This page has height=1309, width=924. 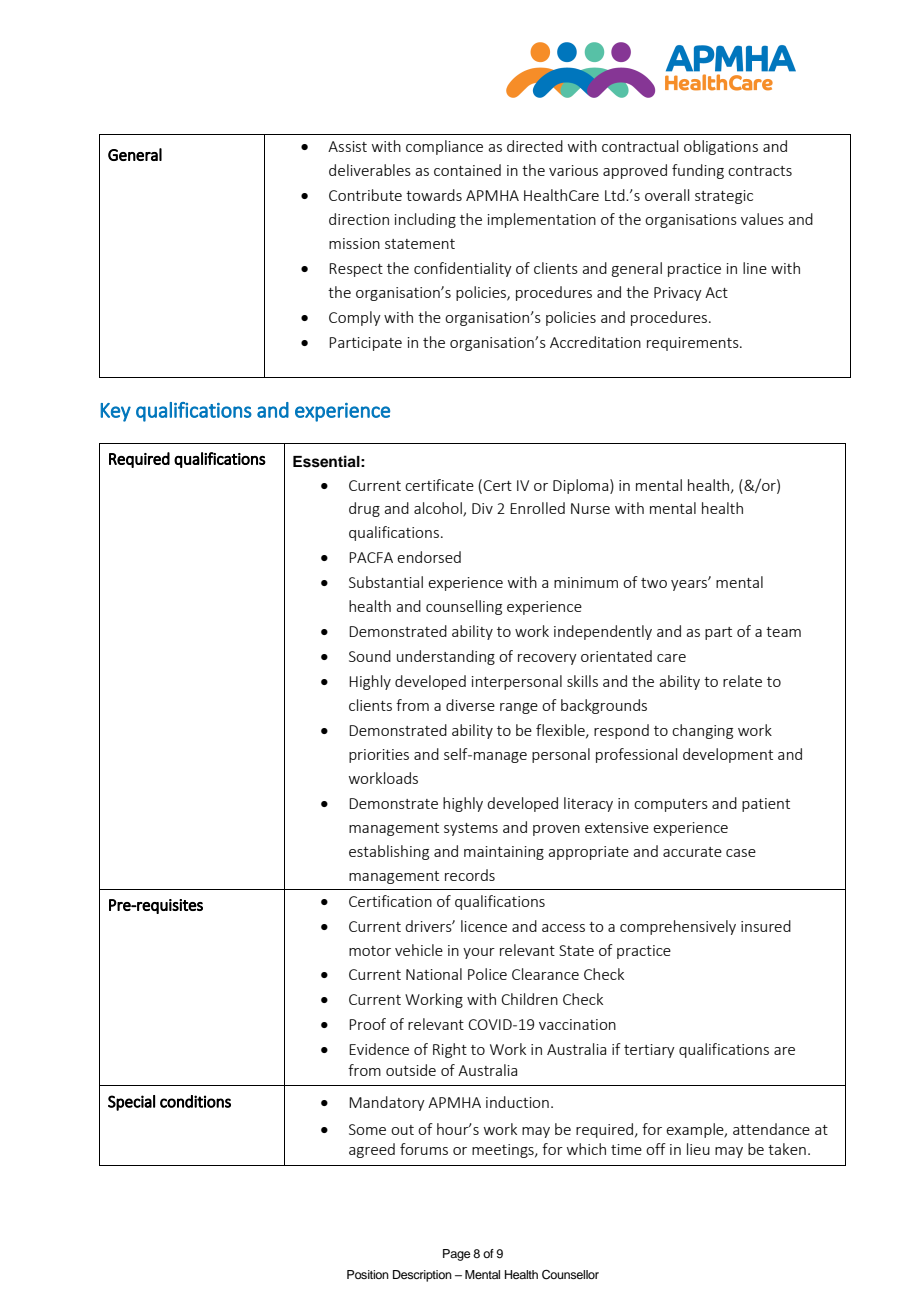 I want to click on Page, so click(x=456, y=1255).
